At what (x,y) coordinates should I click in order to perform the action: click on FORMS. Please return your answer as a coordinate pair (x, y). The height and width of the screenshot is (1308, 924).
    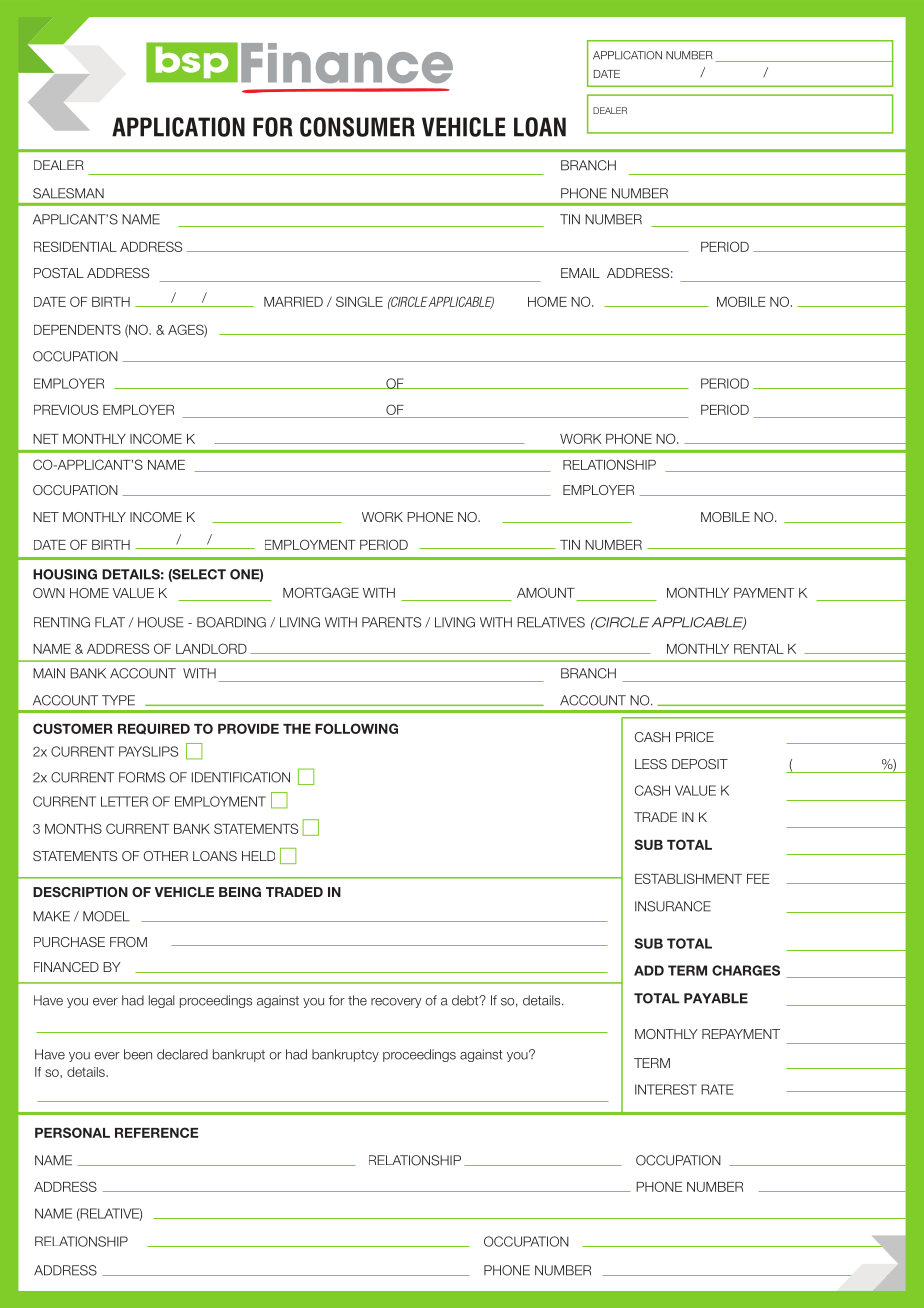
    Looking at the image, I should click on (142, 777).
